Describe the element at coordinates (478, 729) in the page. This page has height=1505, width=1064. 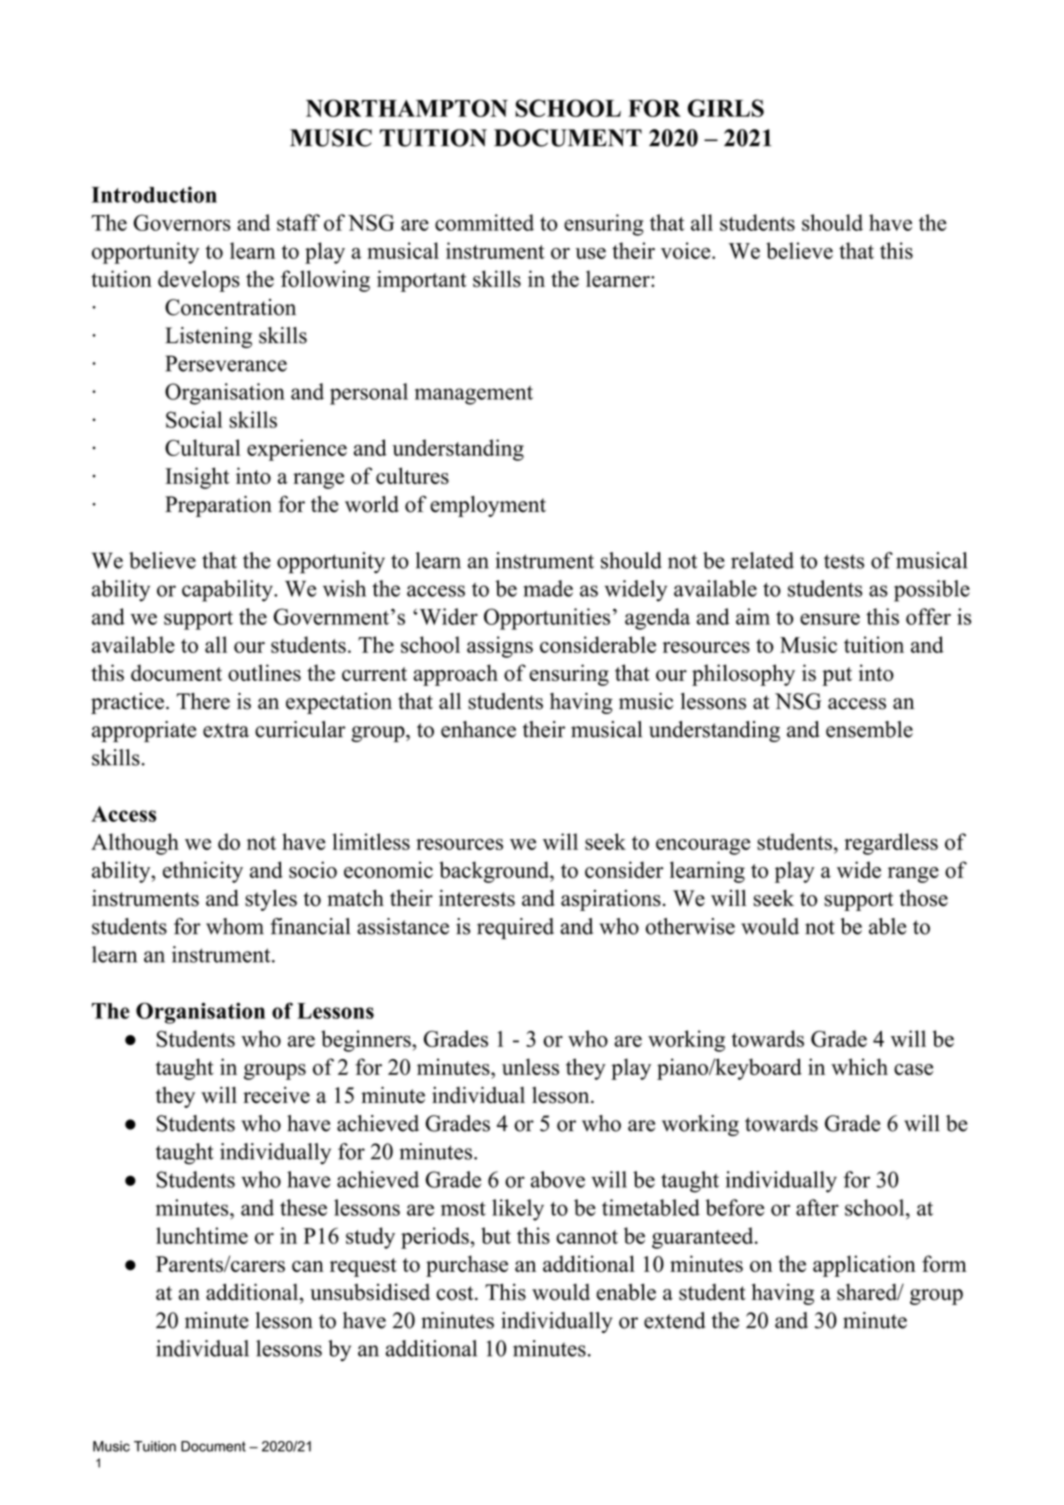
I see `enhance` at that location.
